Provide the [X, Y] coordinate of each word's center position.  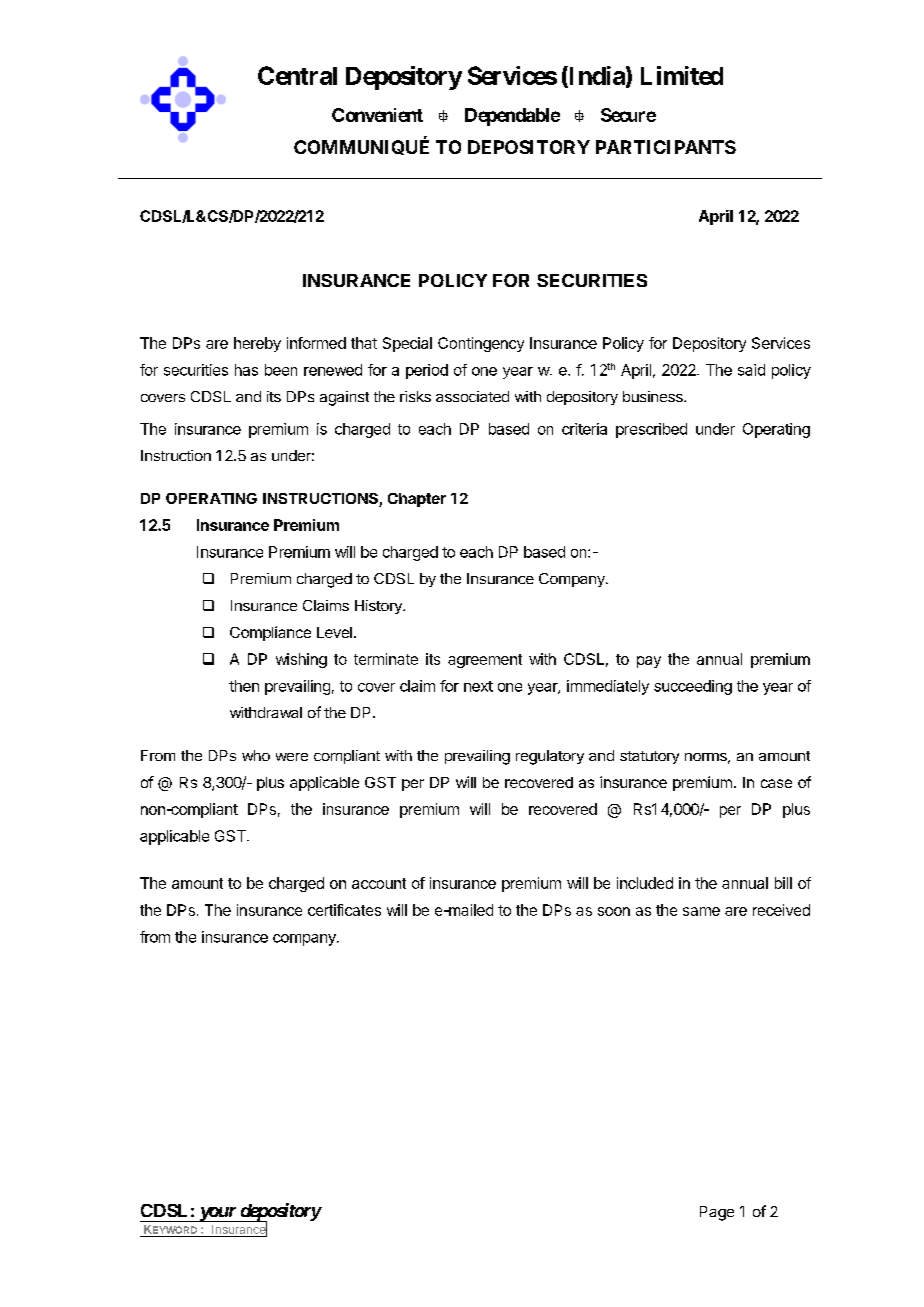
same [701, 911]
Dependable [512, 117]
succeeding [693, 687]
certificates [344, 910]
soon [614, 911]
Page [717, 1213]
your [217, 1214]
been [281, 370]
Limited [682, 75]
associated [472, 396]
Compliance [270, 633]
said [751, 370]
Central [297, 75]
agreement [485, 661]
